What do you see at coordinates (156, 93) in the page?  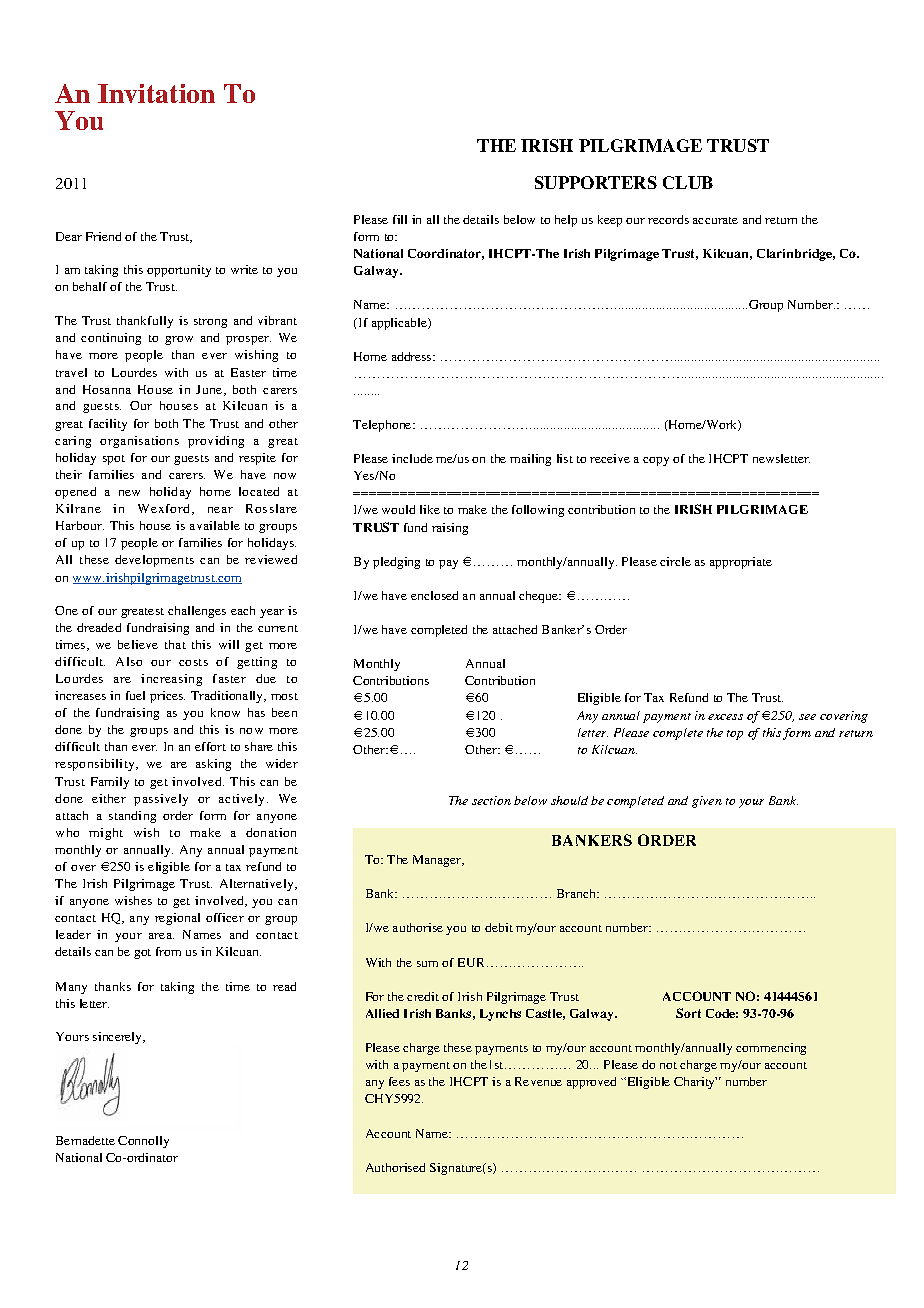 I see `Invitation` at bounding box center [156, 93].
